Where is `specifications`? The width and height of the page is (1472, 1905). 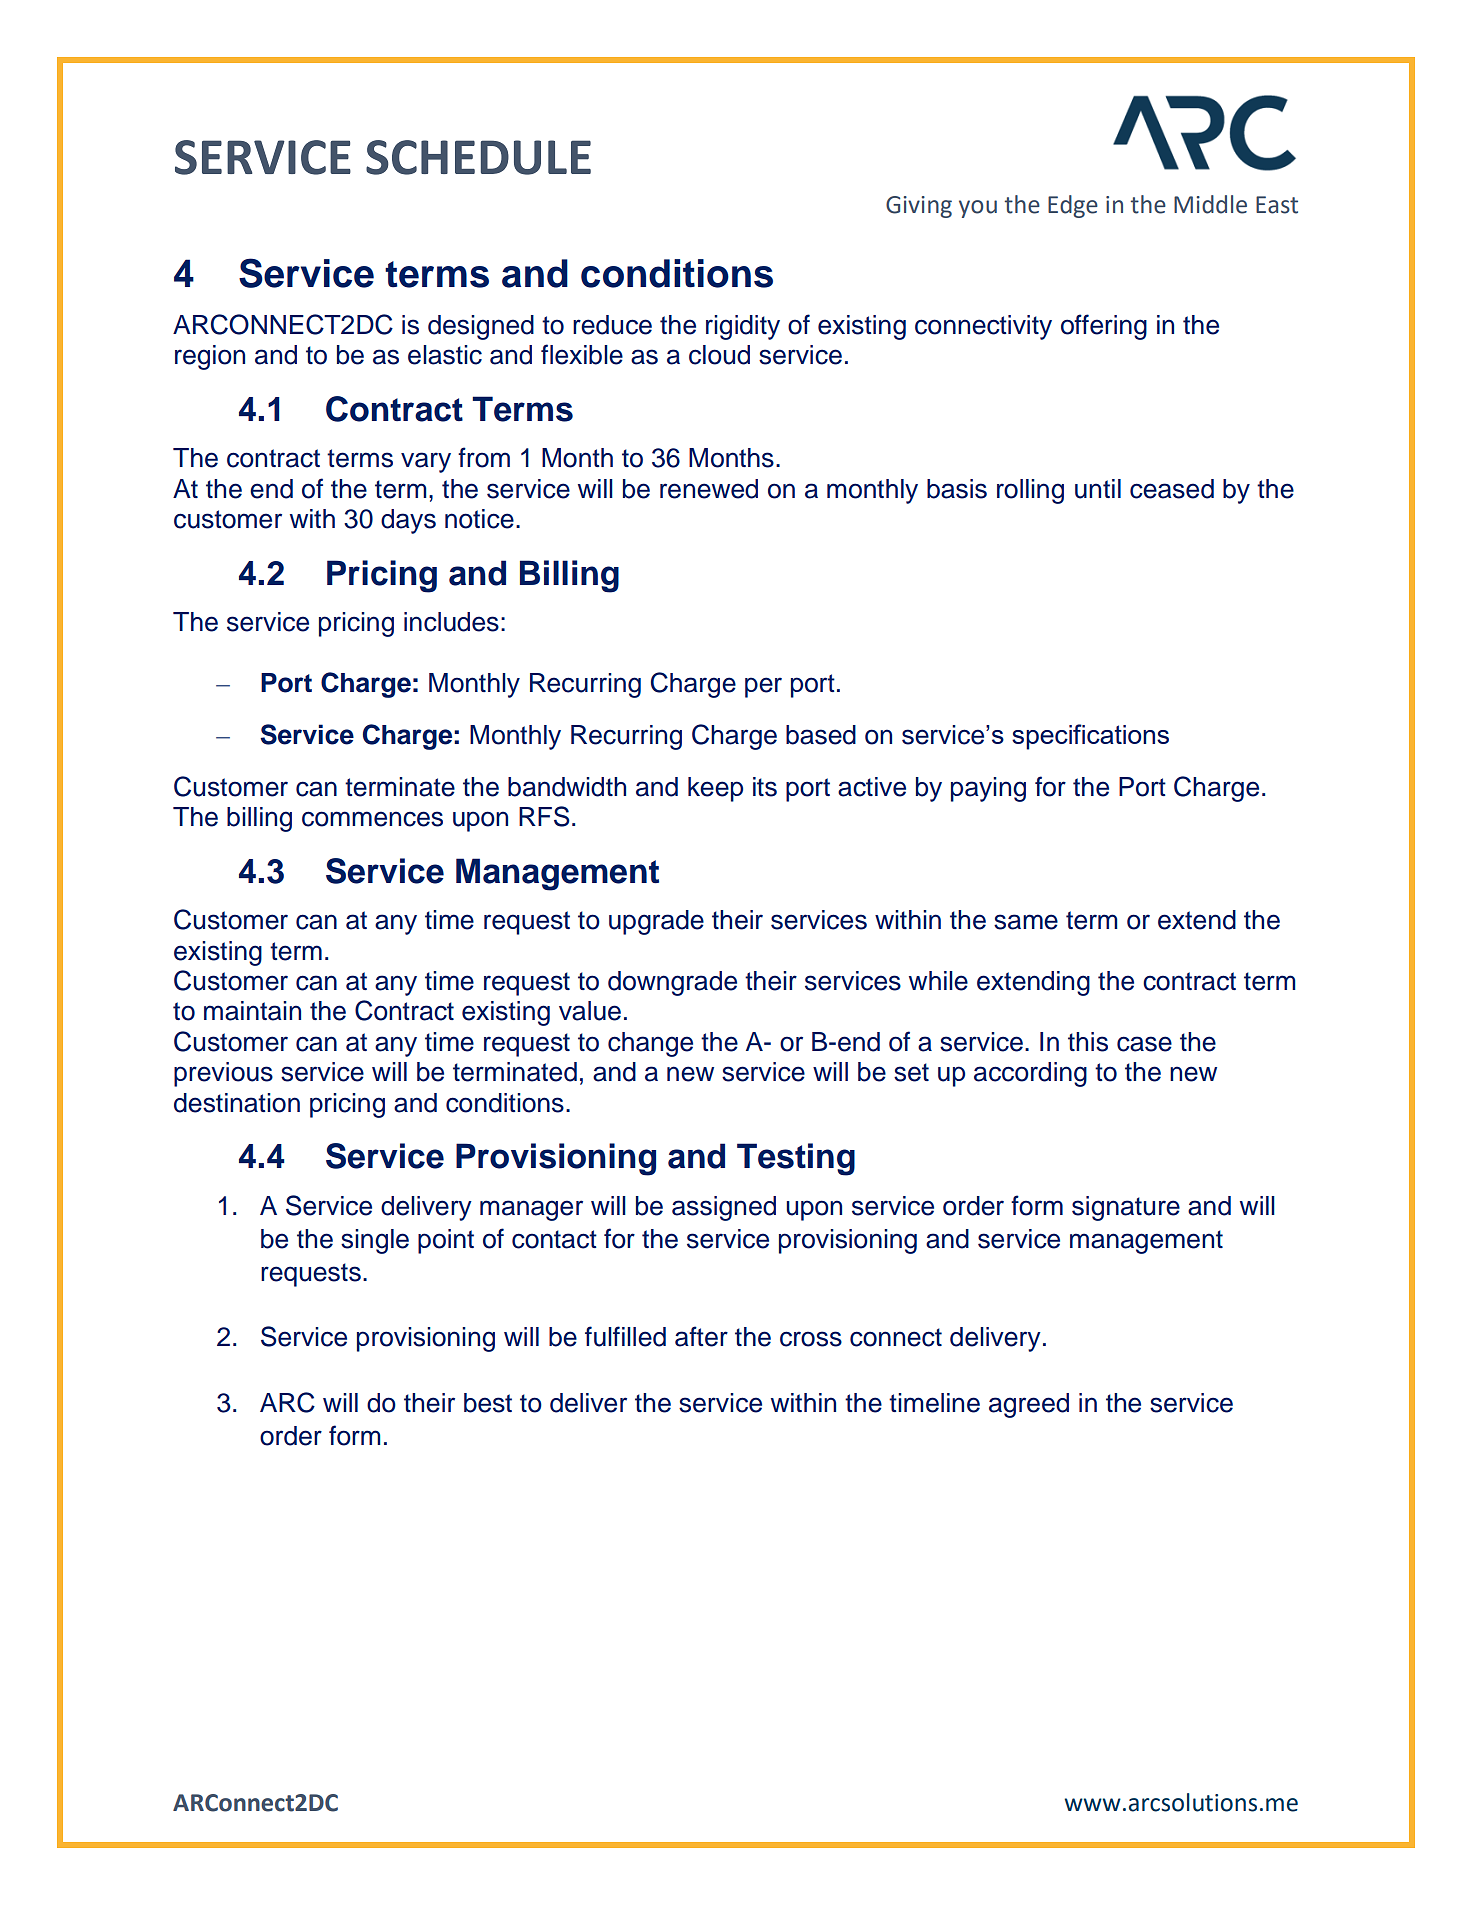
specifications is located at coordinates (1090, 737).
